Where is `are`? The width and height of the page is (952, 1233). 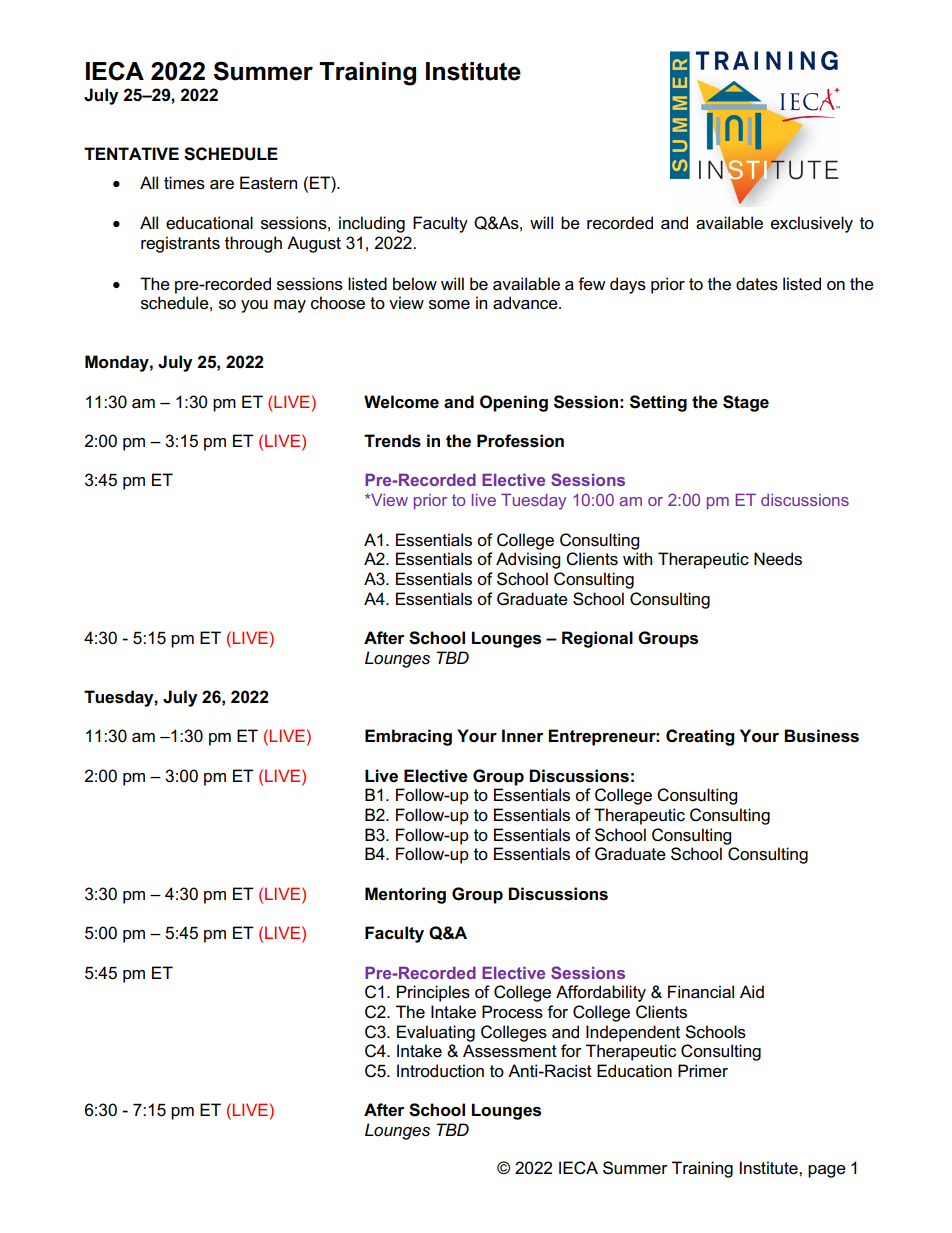 are is located at coordinates (222, 185).
